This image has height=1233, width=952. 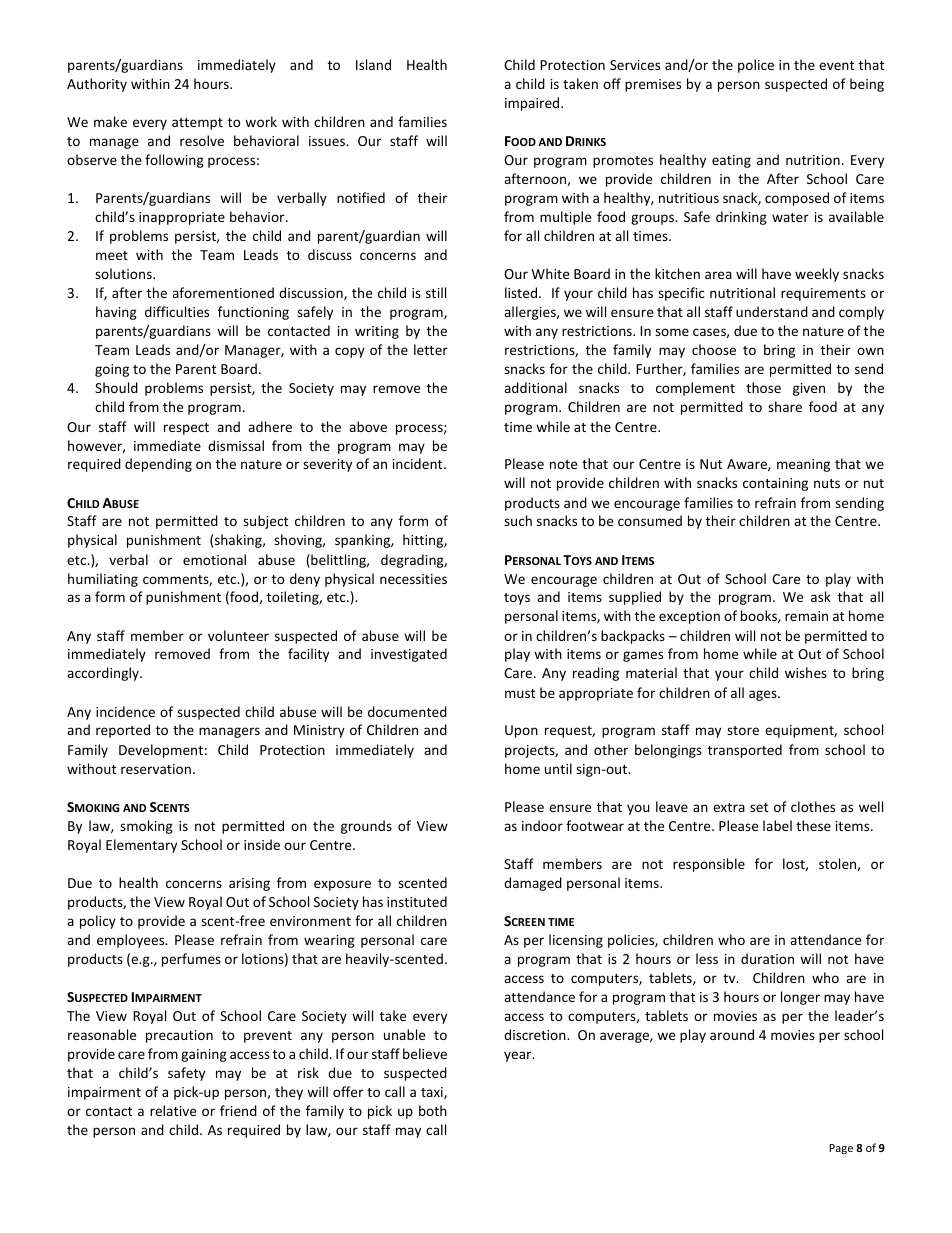 What do you see at coordinates (413, 579) in the image?
I see `necessities` at bounding box center [413, 579].
